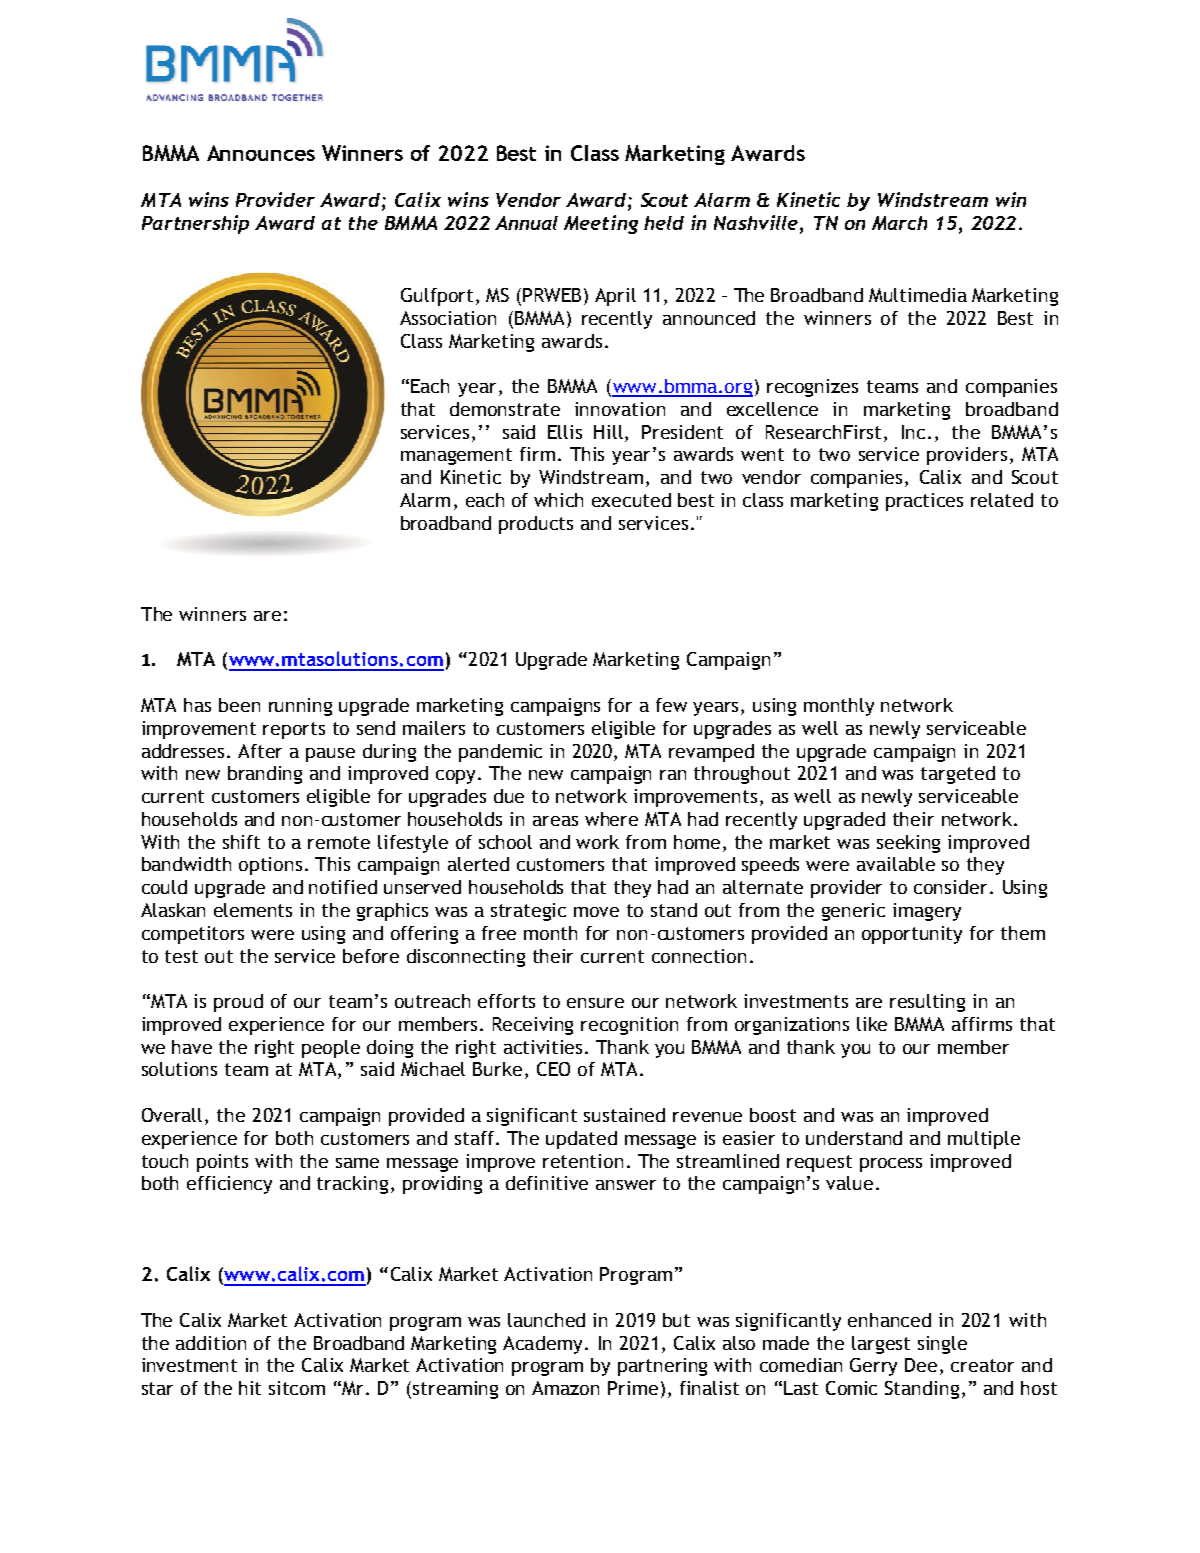  What do you see at coordinates (595, 1003) in the image?
I see `ensure` at bounding box center [595, 1003].
